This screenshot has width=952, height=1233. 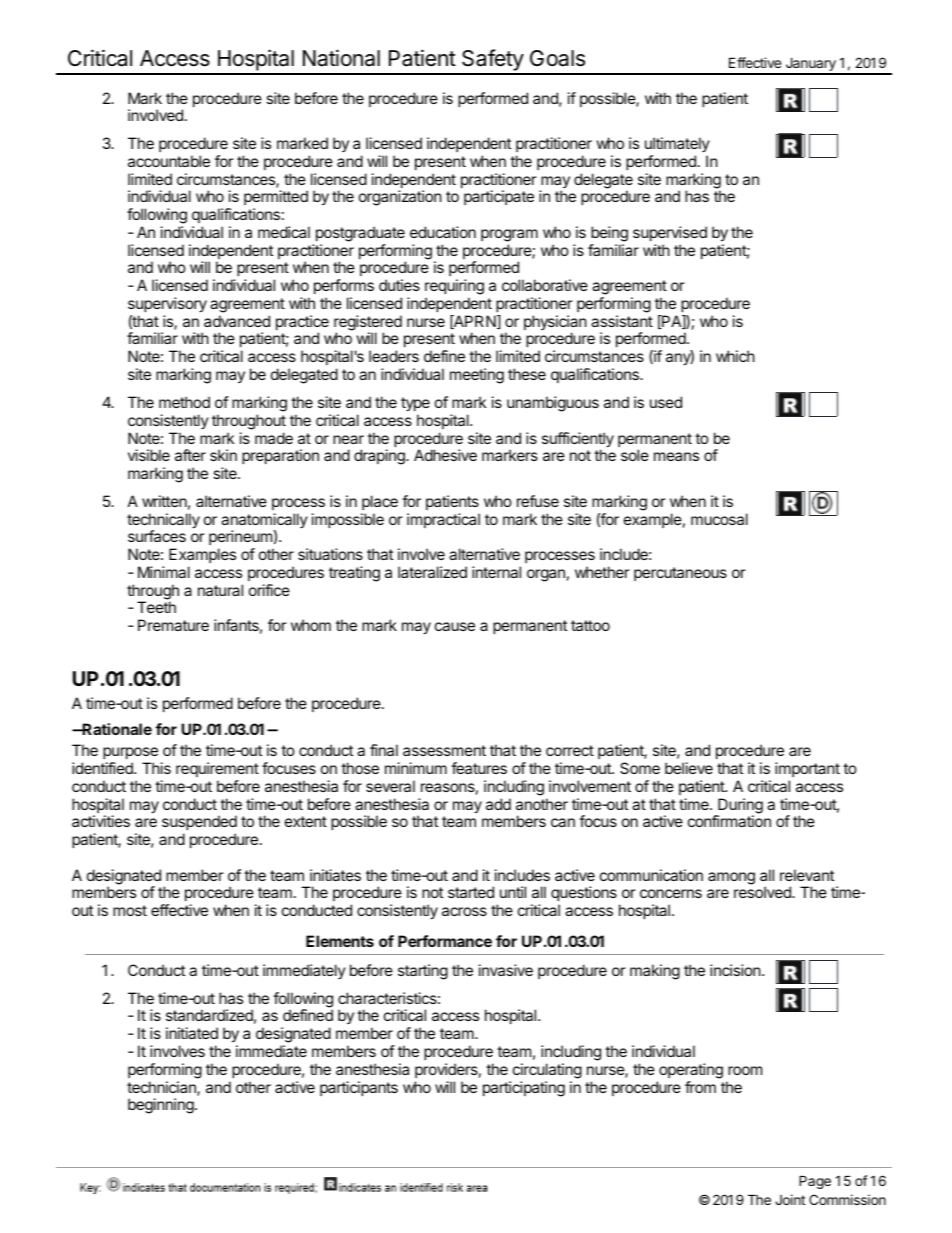 What do you see at coordinates (719, 519) in the screenshot?
I see `mucosal` at bounding box center [719, 519].
